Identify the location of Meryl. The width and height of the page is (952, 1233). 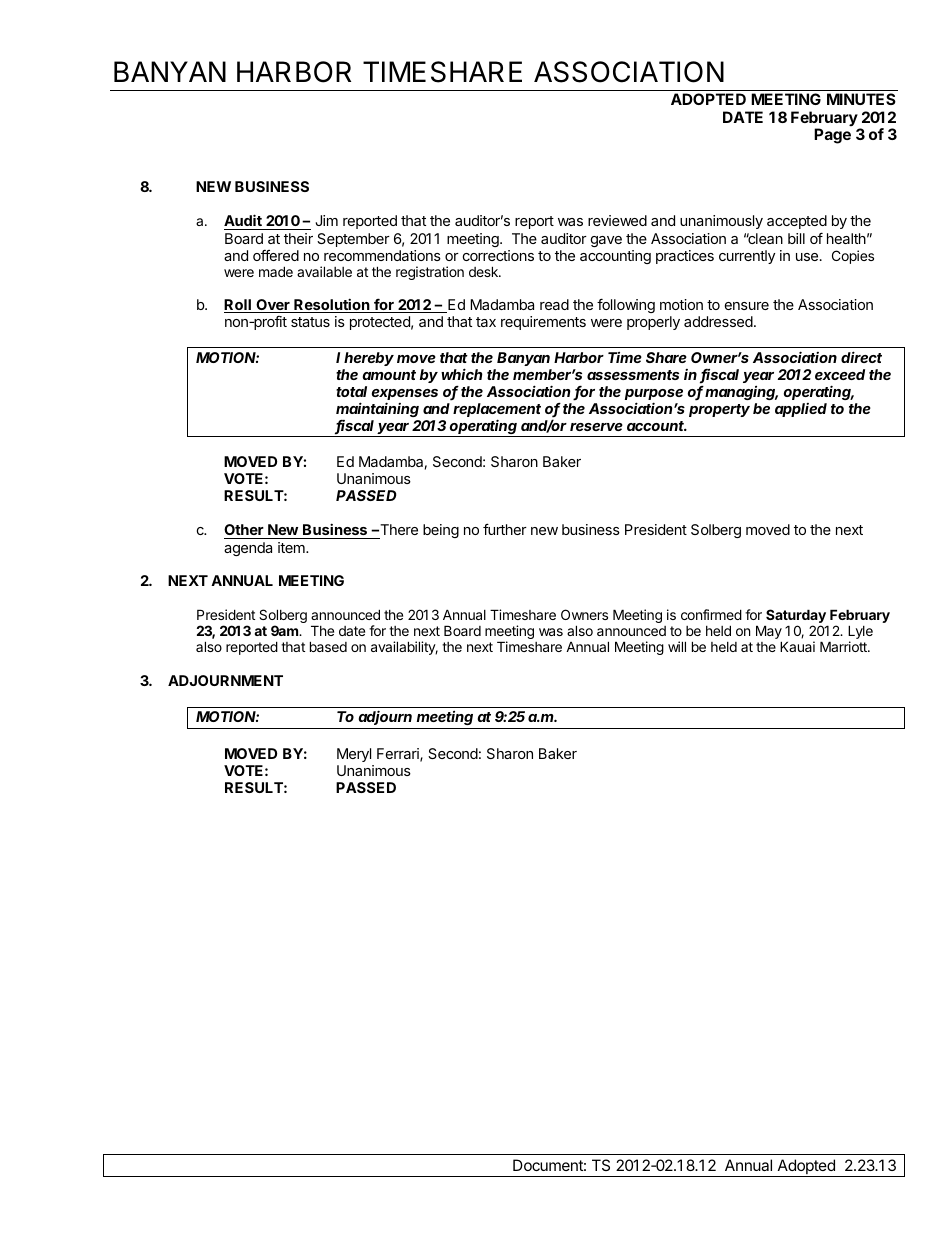
(354, 755).
